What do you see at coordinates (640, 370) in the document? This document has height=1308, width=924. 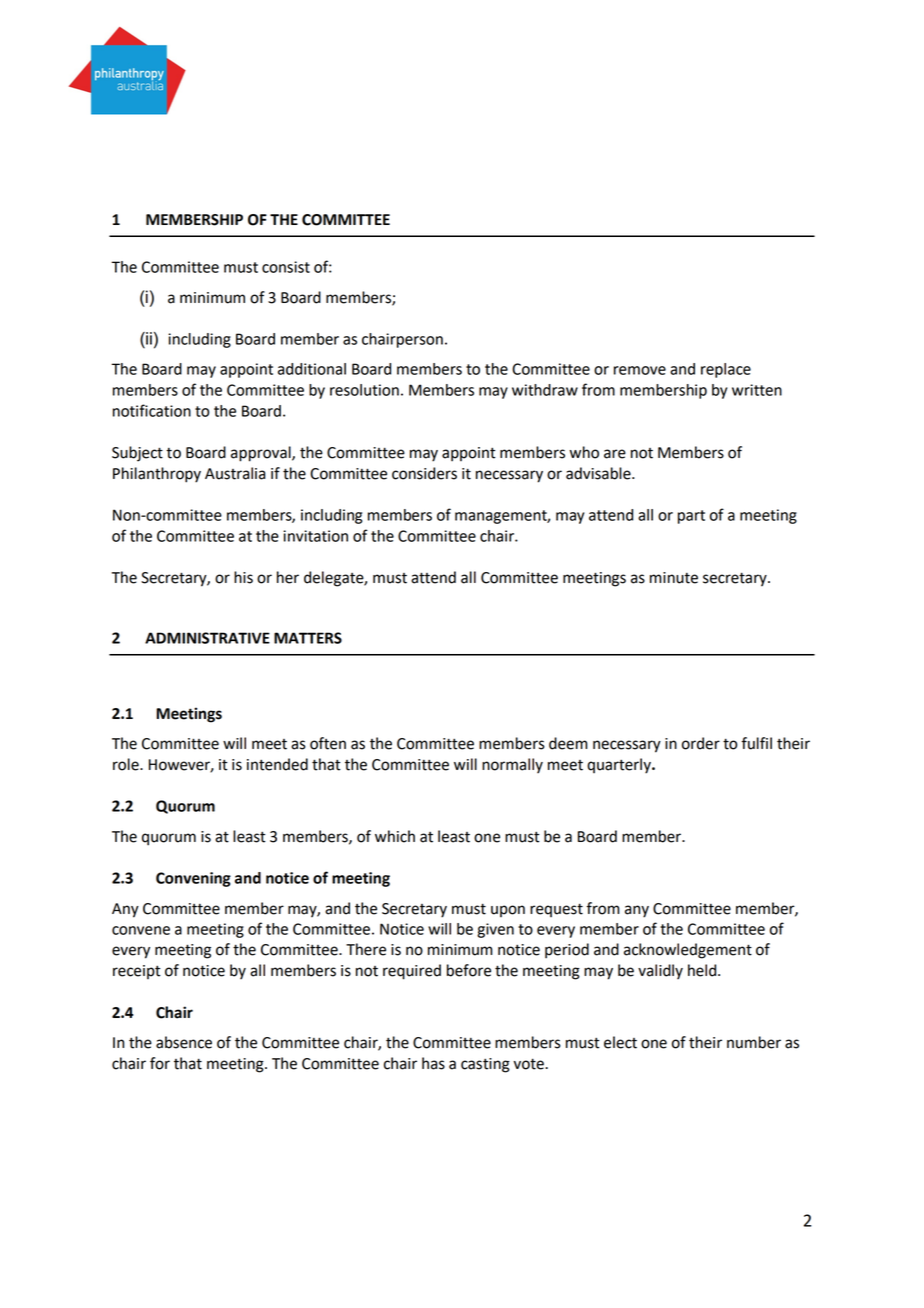 I see `remove` at bounding box center [640, 370].
